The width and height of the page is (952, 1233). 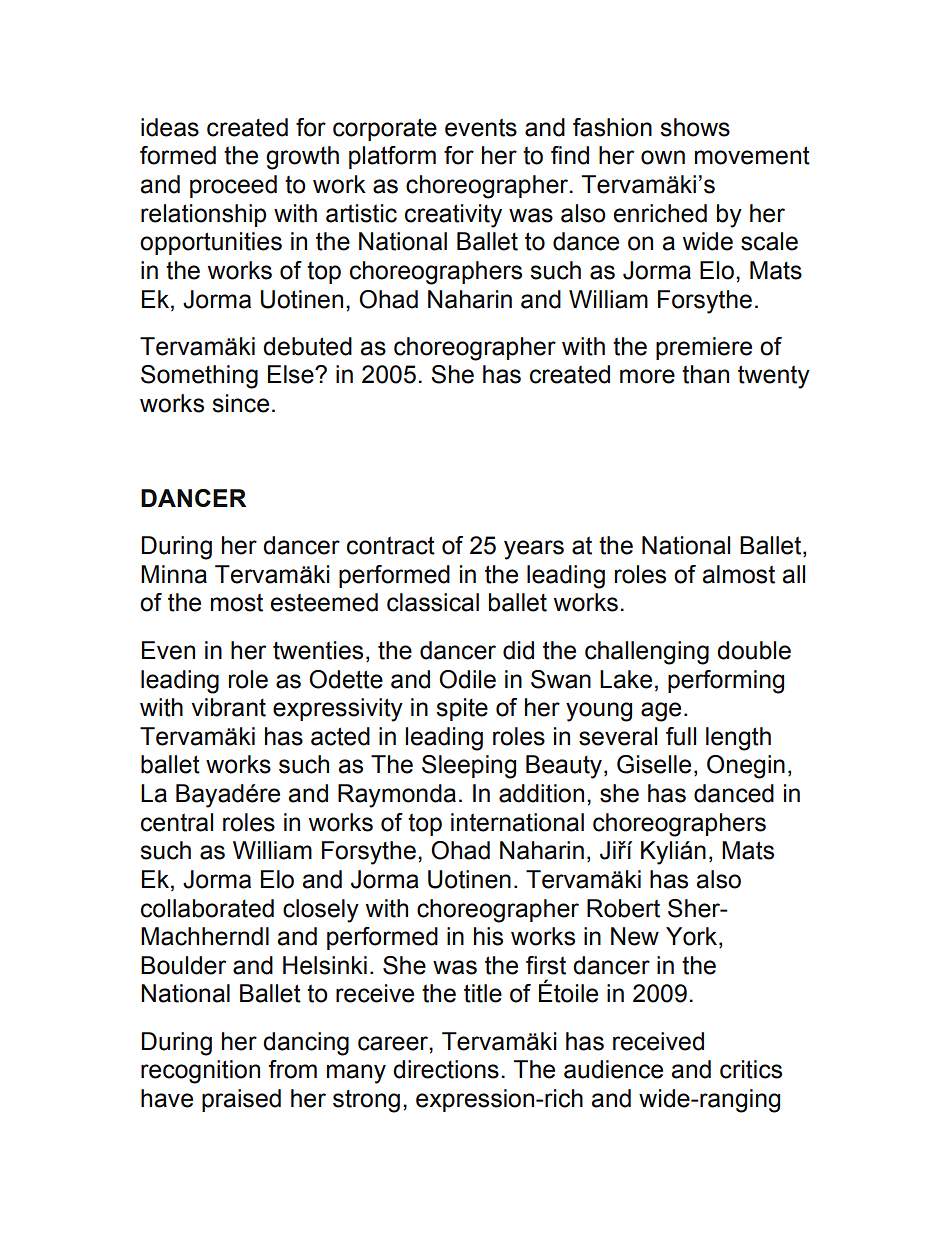 I want to click on classical, so click(x=433, y=602).
